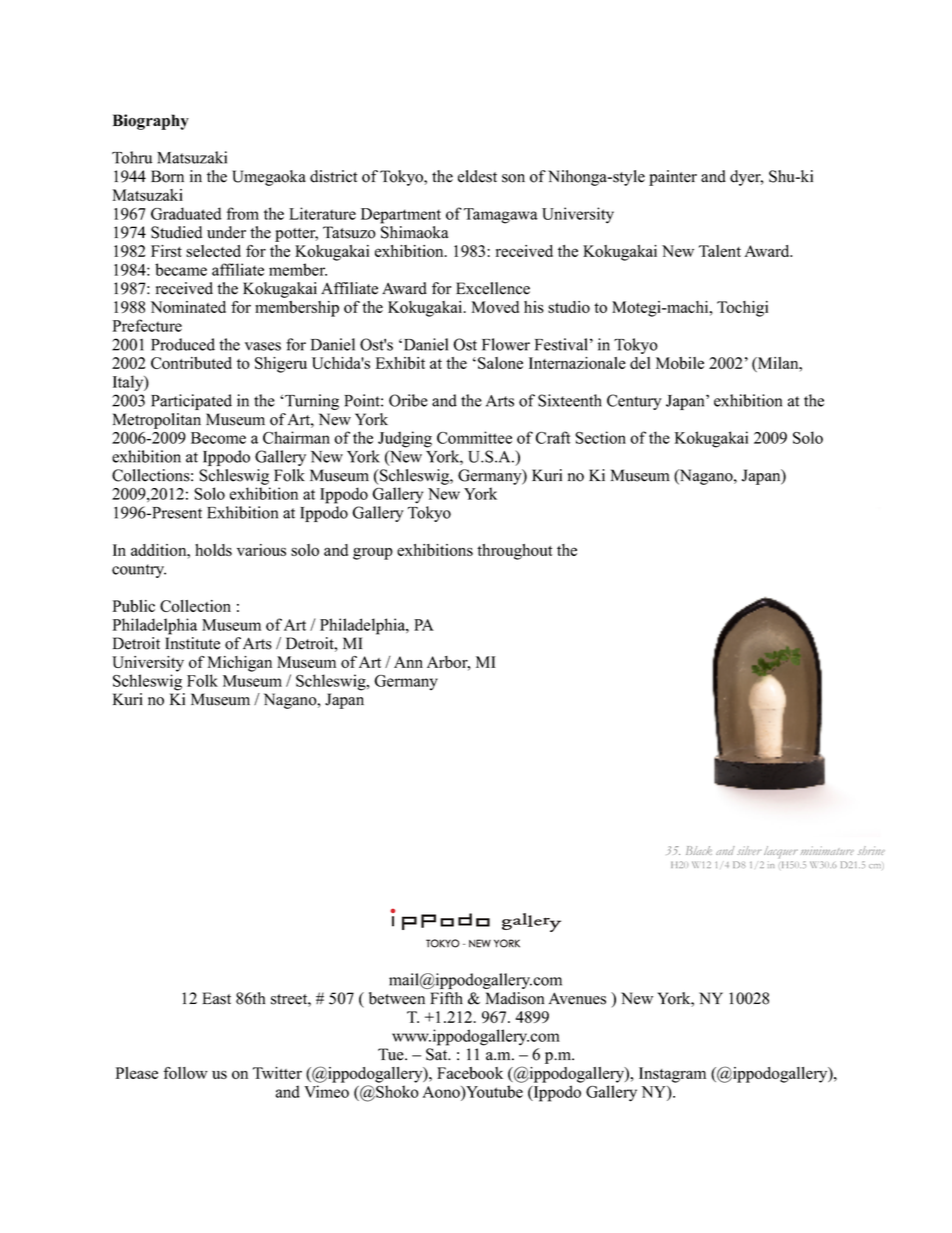  Describe the element at coordinates (186, 1073) in the screenshot. I see `follow` at that location.
